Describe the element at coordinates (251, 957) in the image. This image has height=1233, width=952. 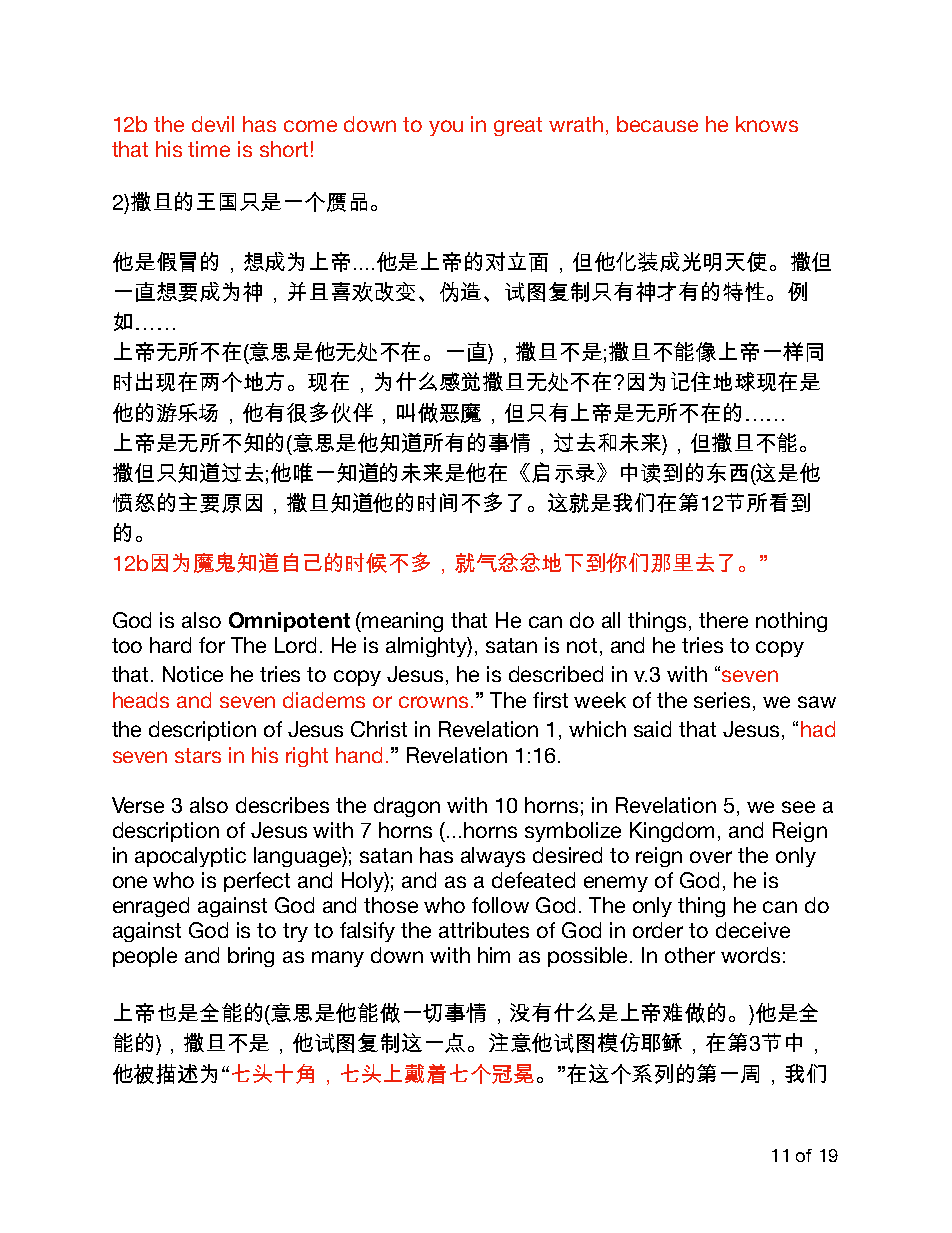
I see `bring` at that location.
